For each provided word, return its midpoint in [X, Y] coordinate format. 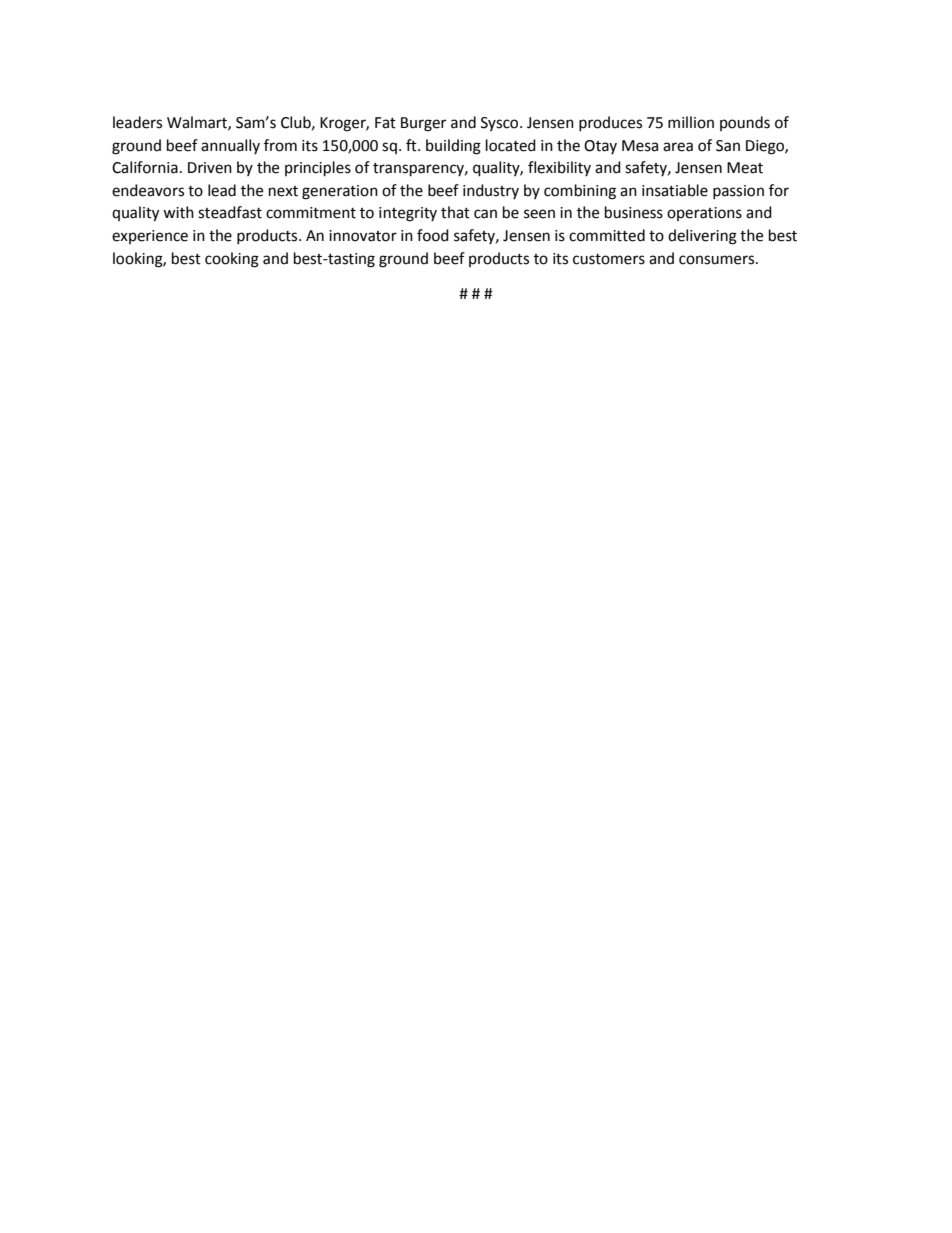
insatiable [675, 190]
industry [491, 191]
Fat [385, 123]
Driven [210, 168]
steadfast [230, 212]
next [283, 191]
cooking [232, 260]
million [691, 122]
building [453, 147]
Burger [423, 124]
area [678, 147]
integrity [408, 214]
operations [704, 214]
